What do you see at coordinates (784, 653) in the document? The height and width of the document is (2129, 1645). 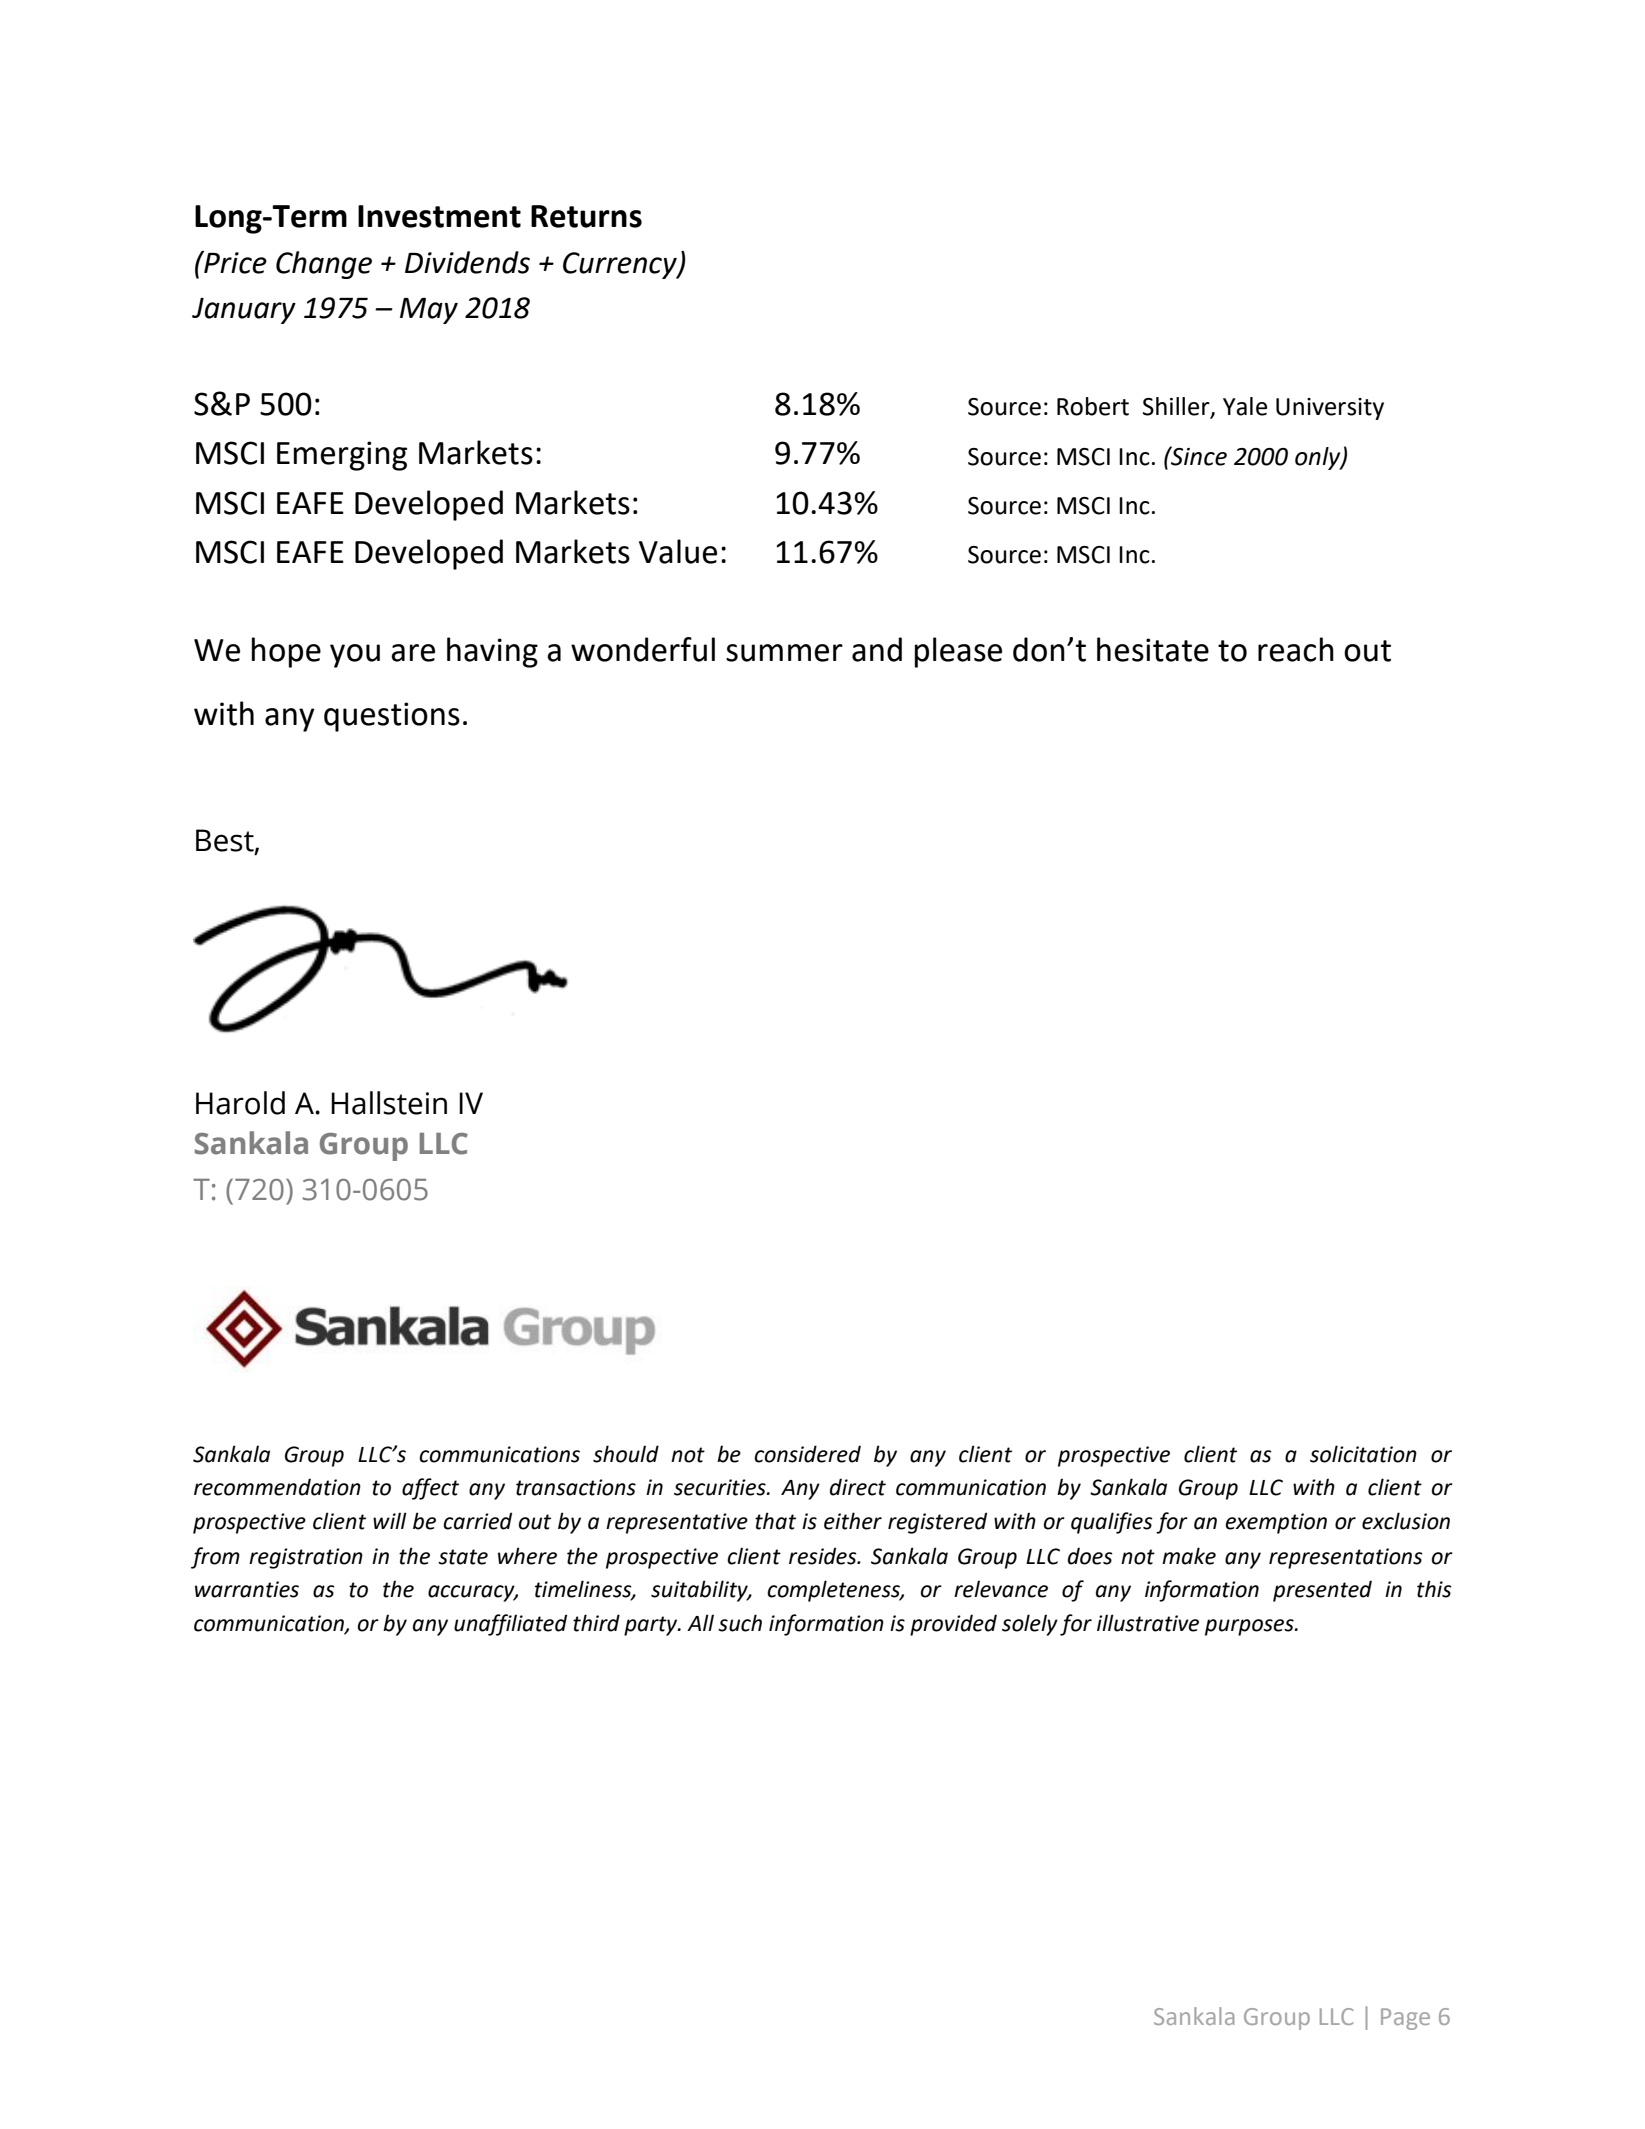 I see `summer` at bounding box center [784, 653].
